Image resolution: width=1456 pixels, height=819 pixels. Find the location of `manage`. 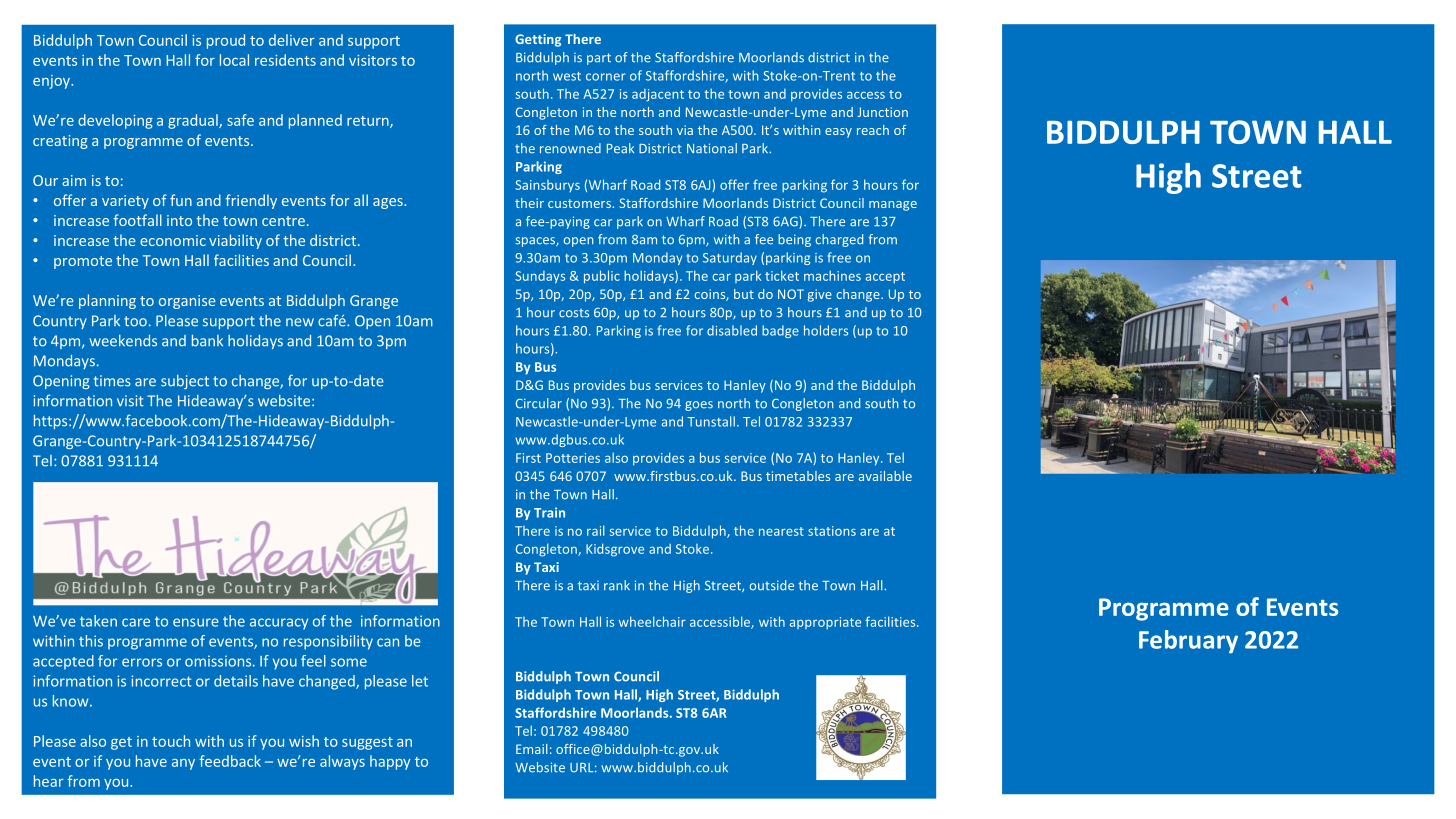

manage is located at coordinates (893, 206).
